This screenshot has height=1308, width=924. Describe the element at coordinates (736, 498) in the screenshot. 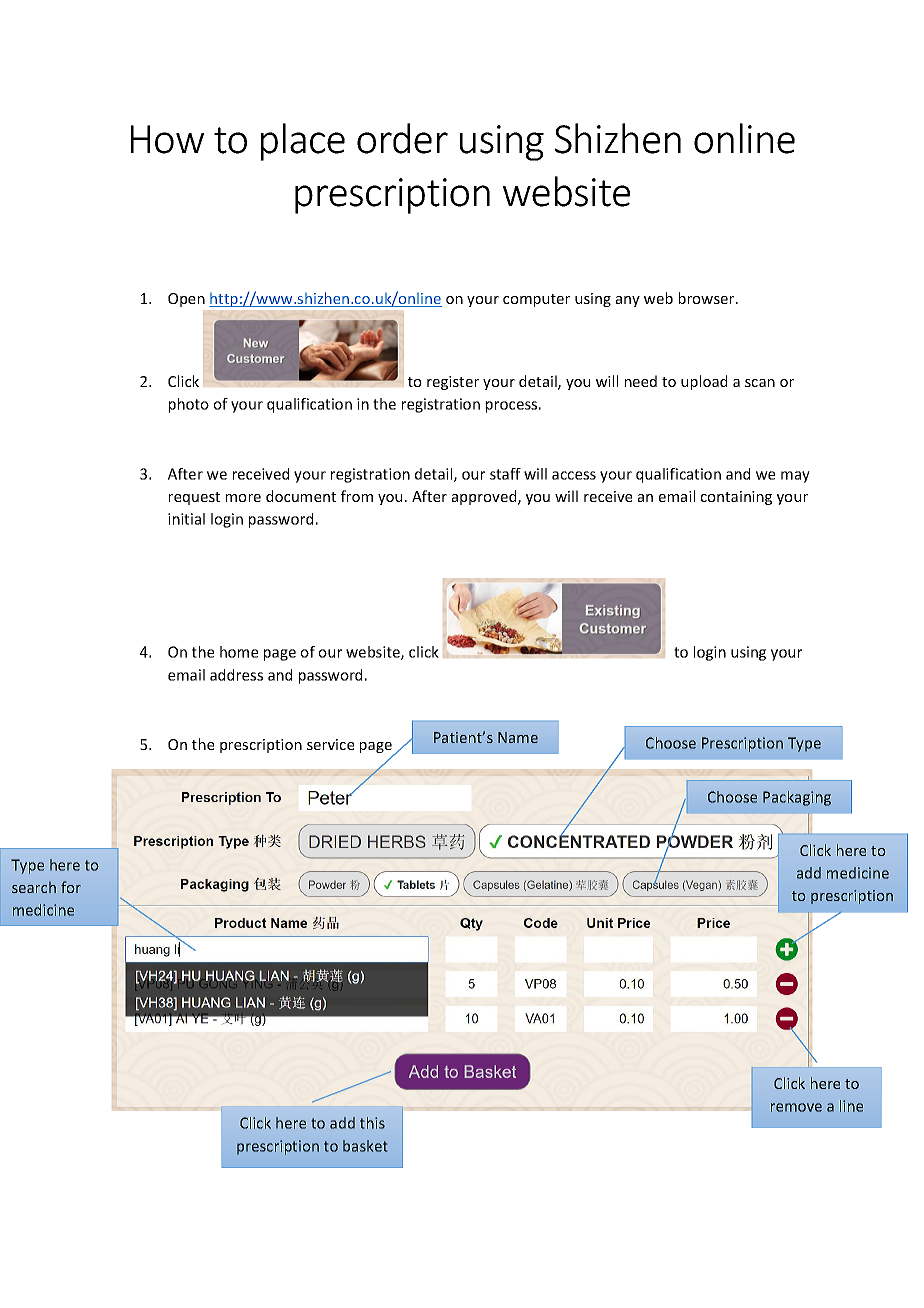

I see `containing` at that location.
